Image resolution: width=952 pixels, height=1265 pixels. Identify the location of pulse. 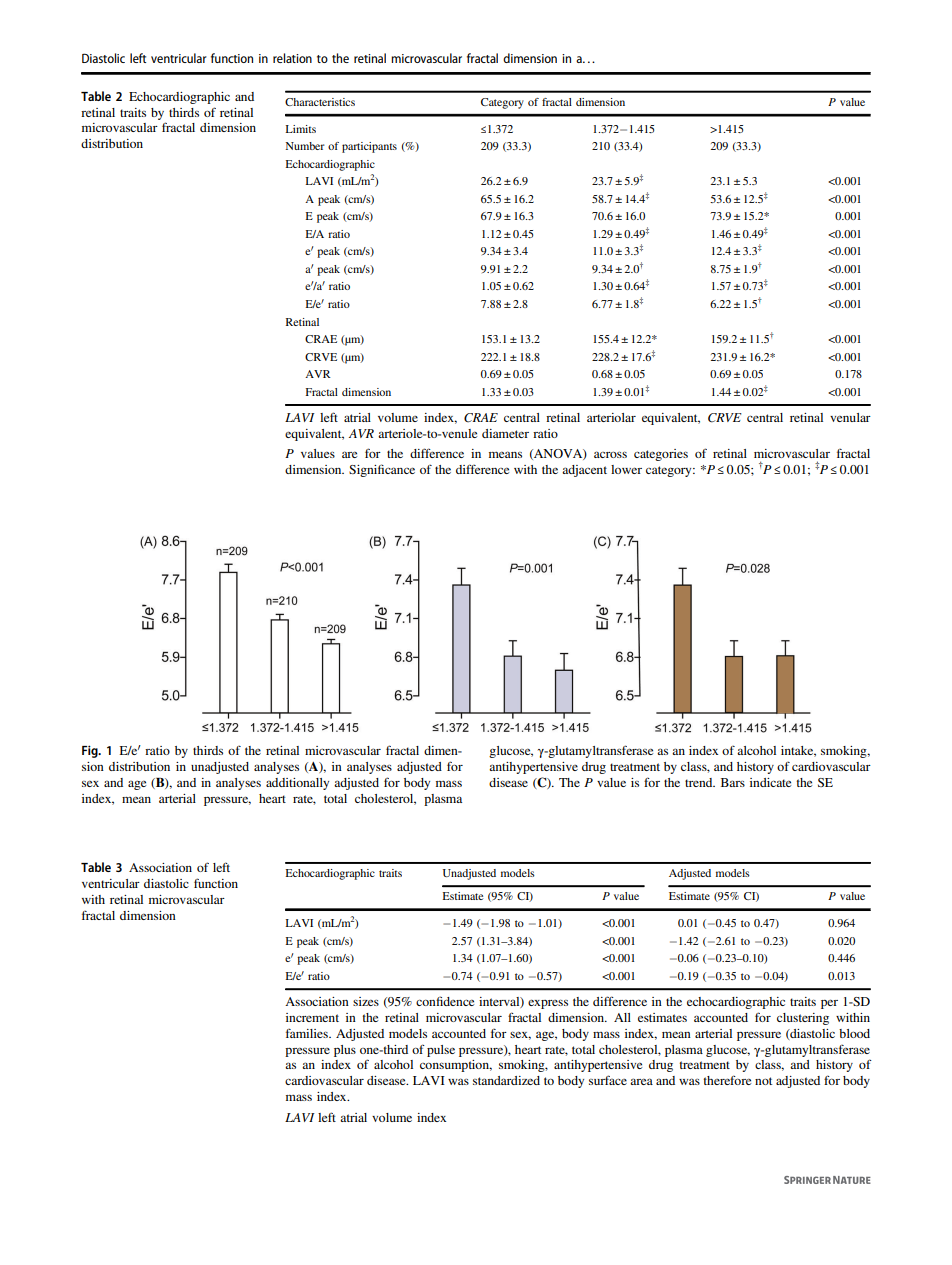
(441, 1051).
